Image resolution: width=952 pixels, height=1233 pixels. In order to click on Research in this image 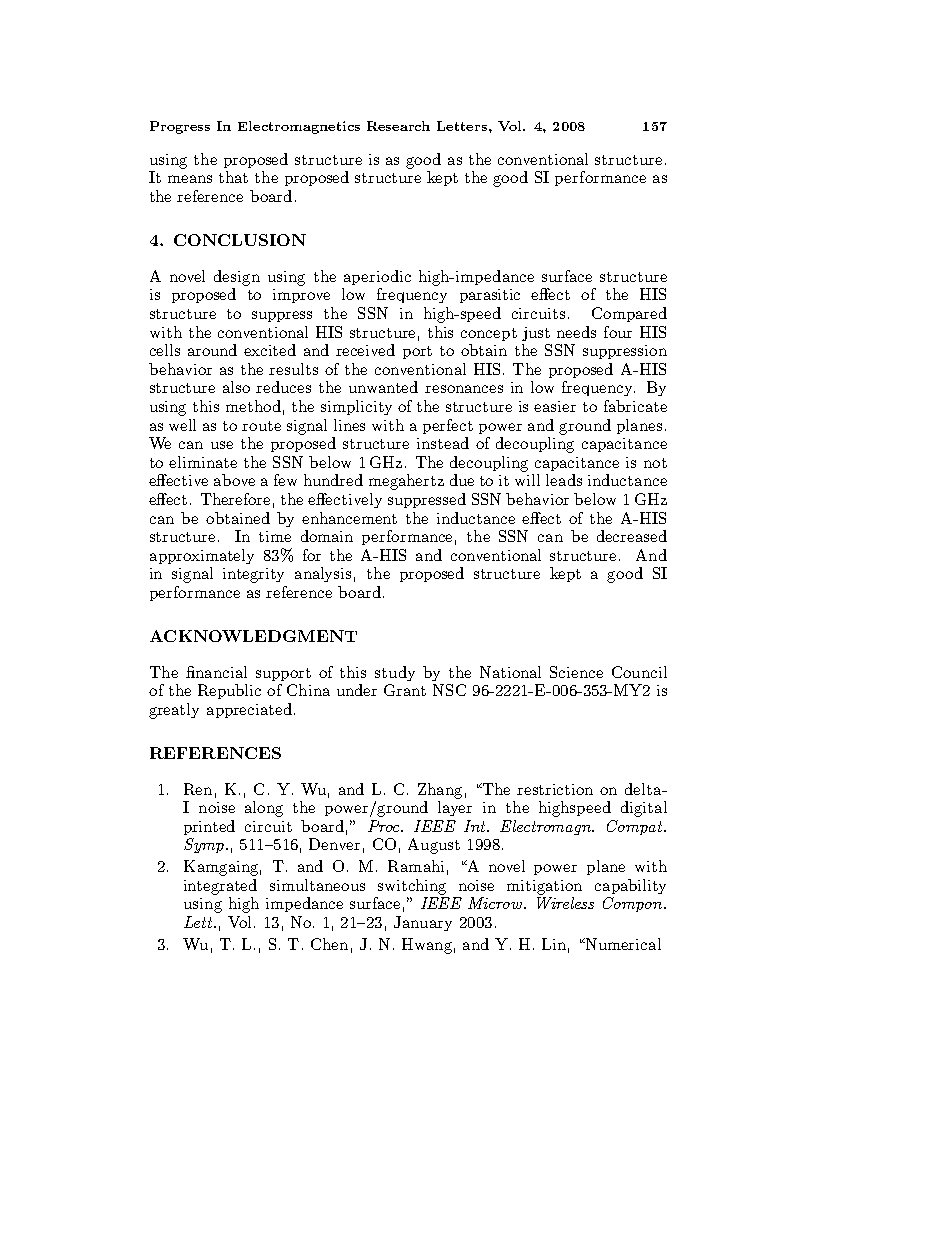, I will do `click(398, 126)`.
